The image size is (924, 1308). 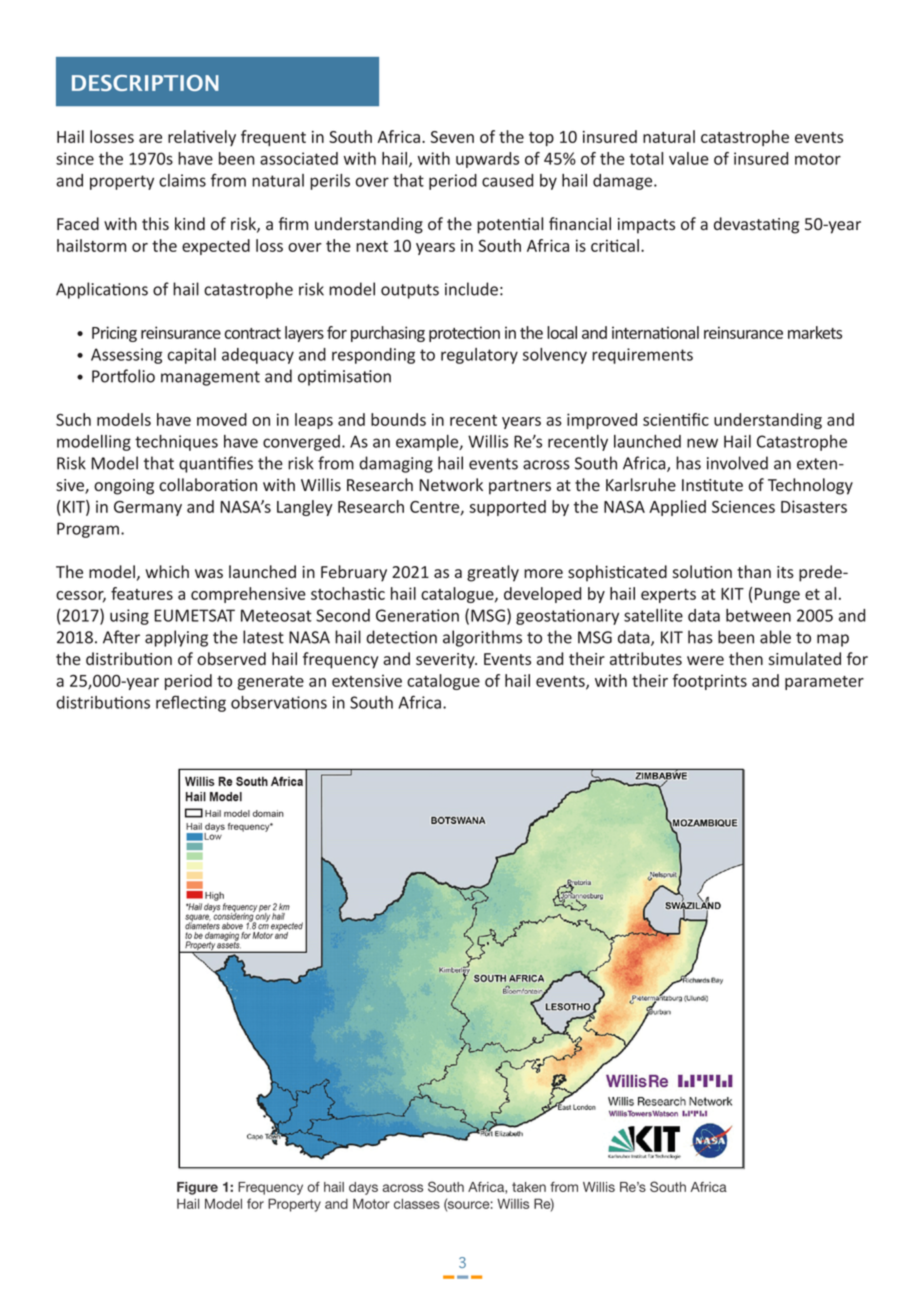 I want to click on observations, so click(x=279, y=702).
